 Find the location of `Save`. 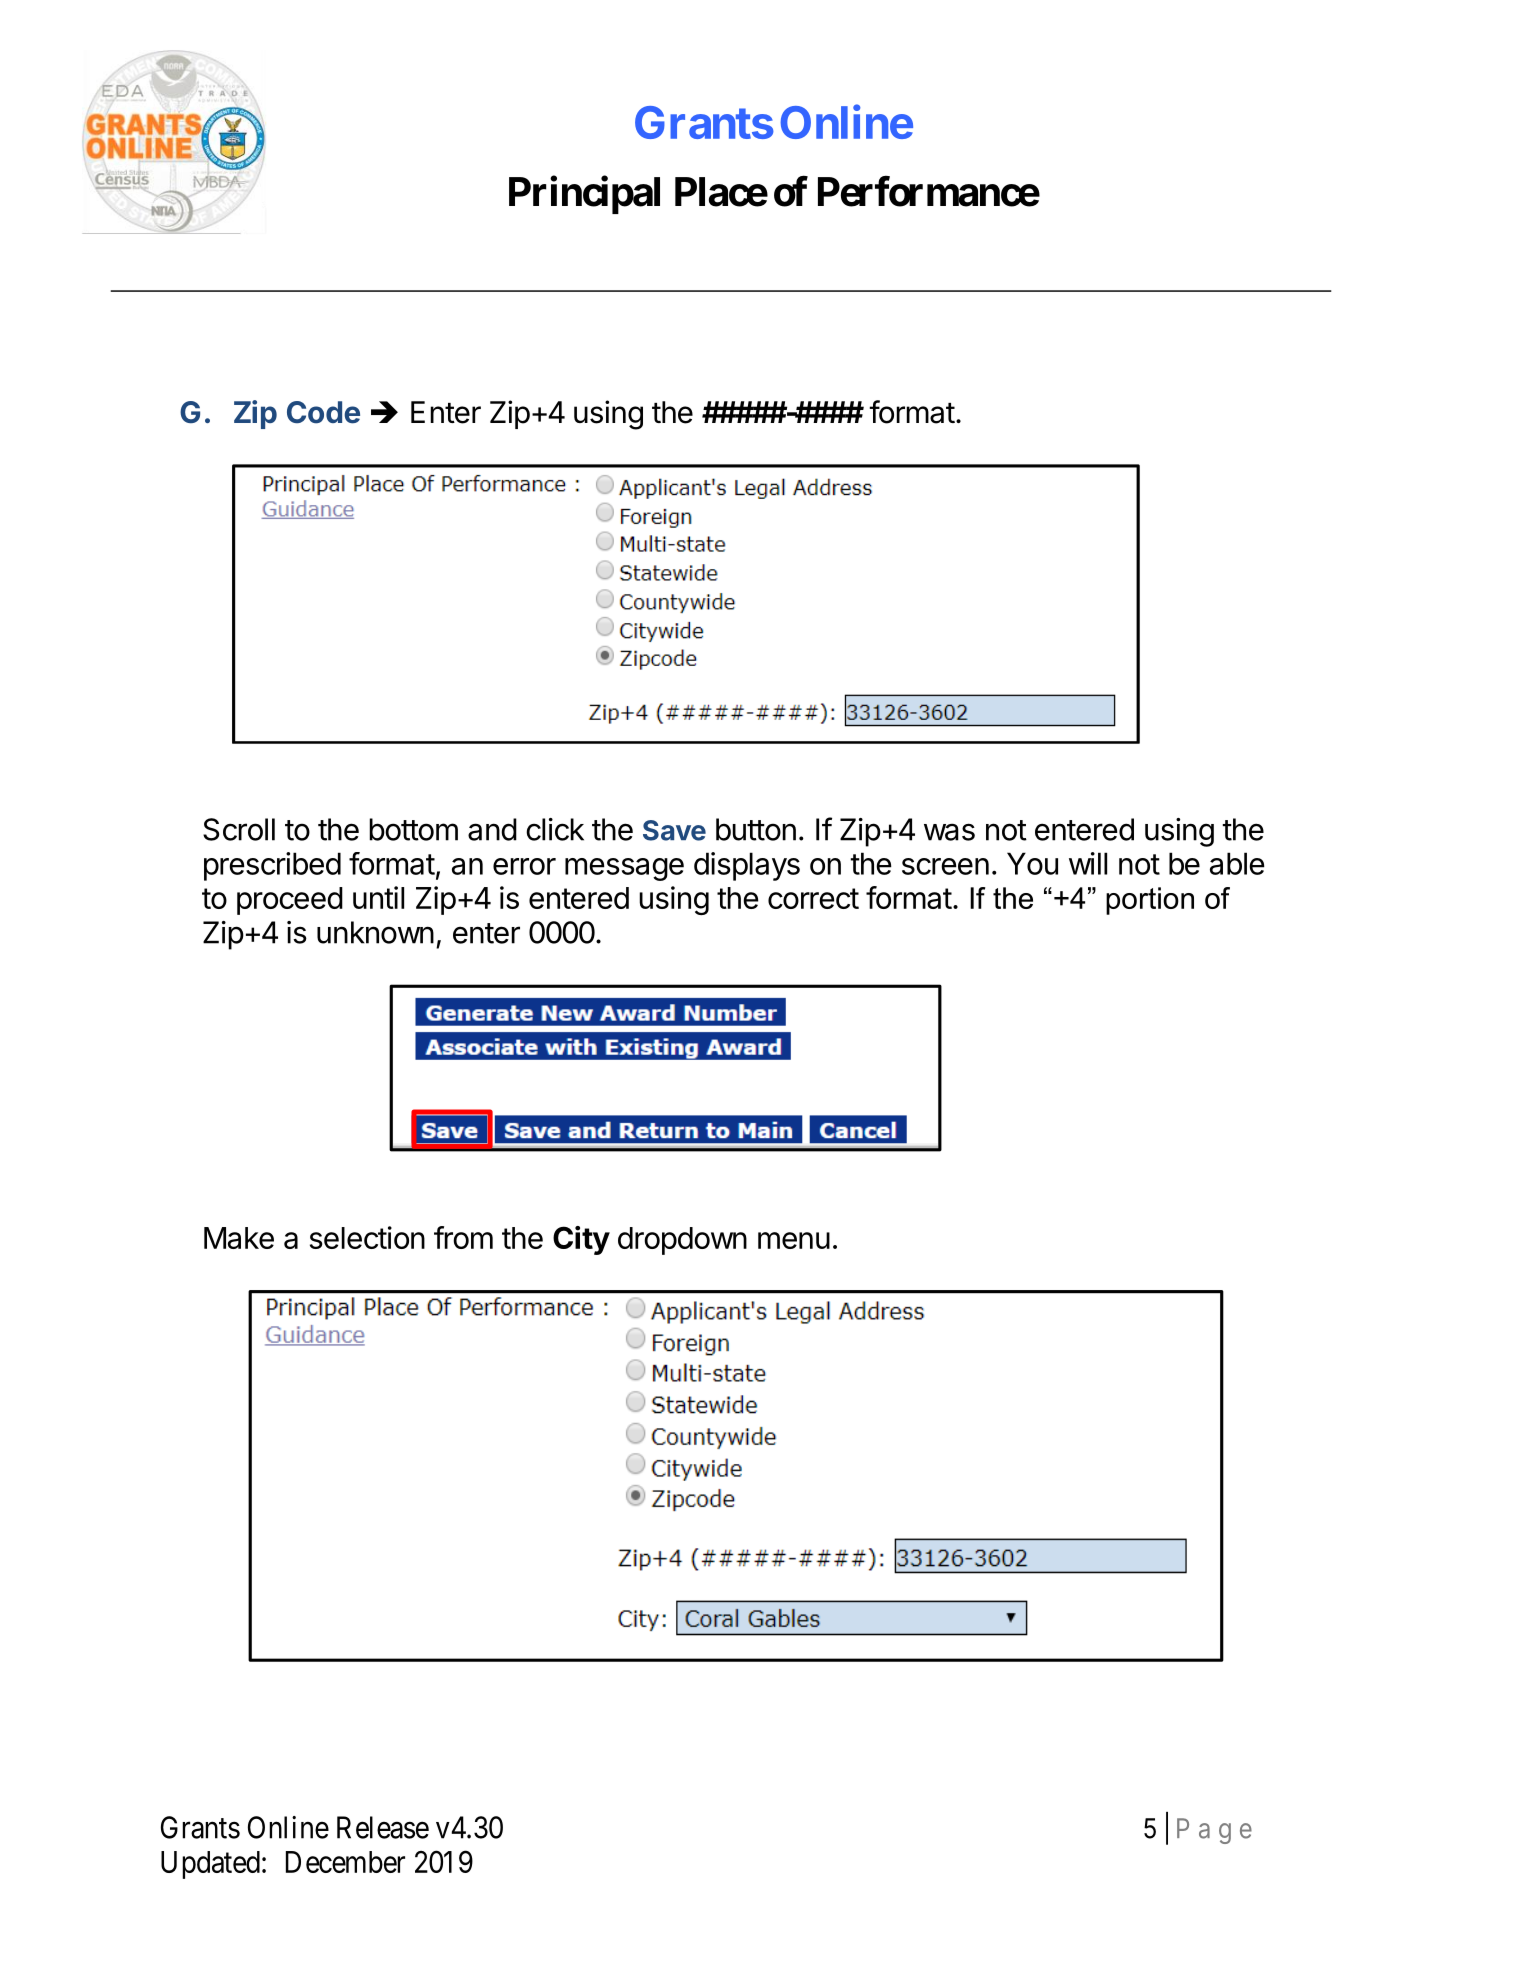

Save is located at coordinates (674, 830).
